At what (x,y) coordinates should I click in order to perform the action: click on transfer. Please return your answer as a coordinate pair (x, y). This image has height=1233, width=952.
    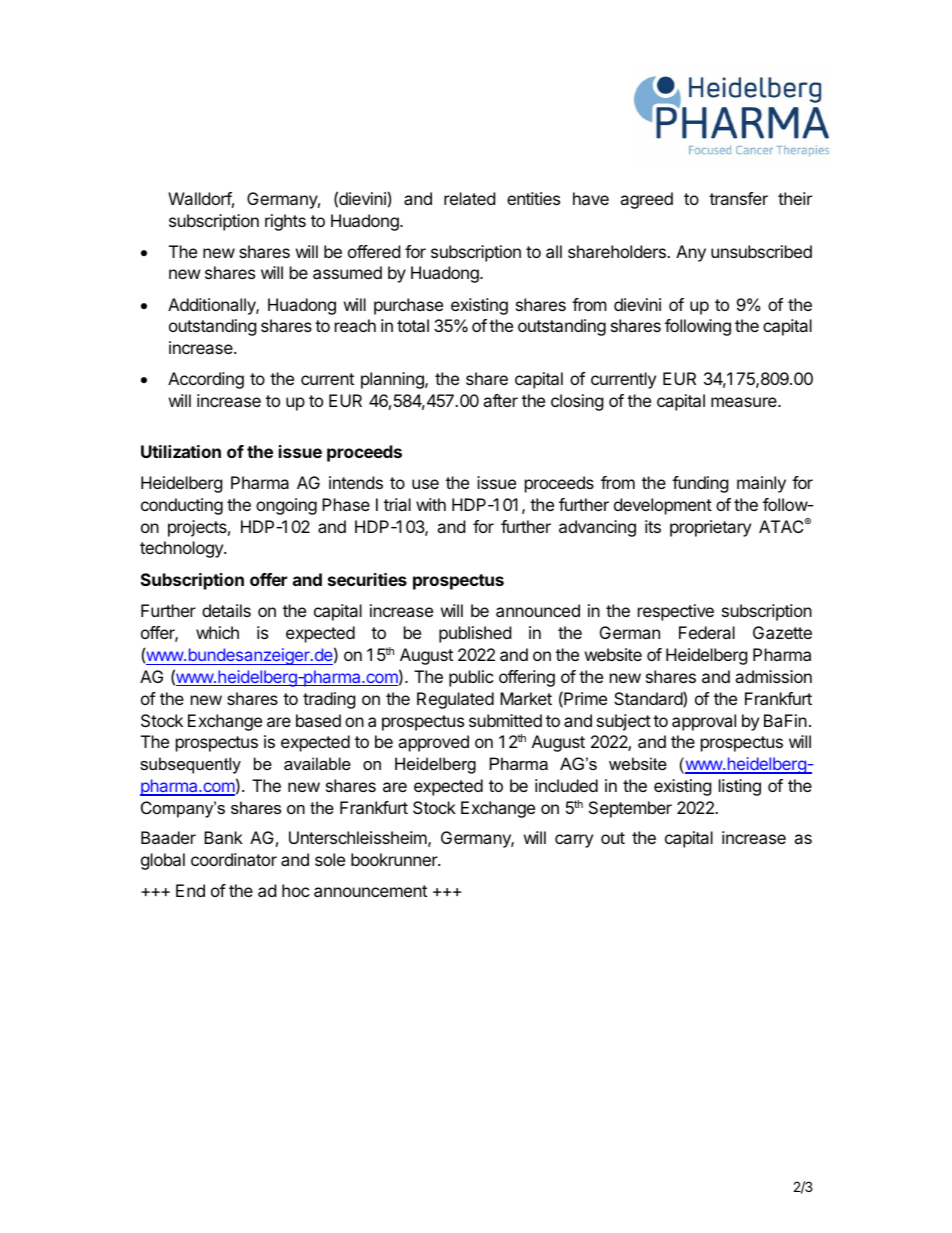
    Looking at the image, I should click on (738, 198).
